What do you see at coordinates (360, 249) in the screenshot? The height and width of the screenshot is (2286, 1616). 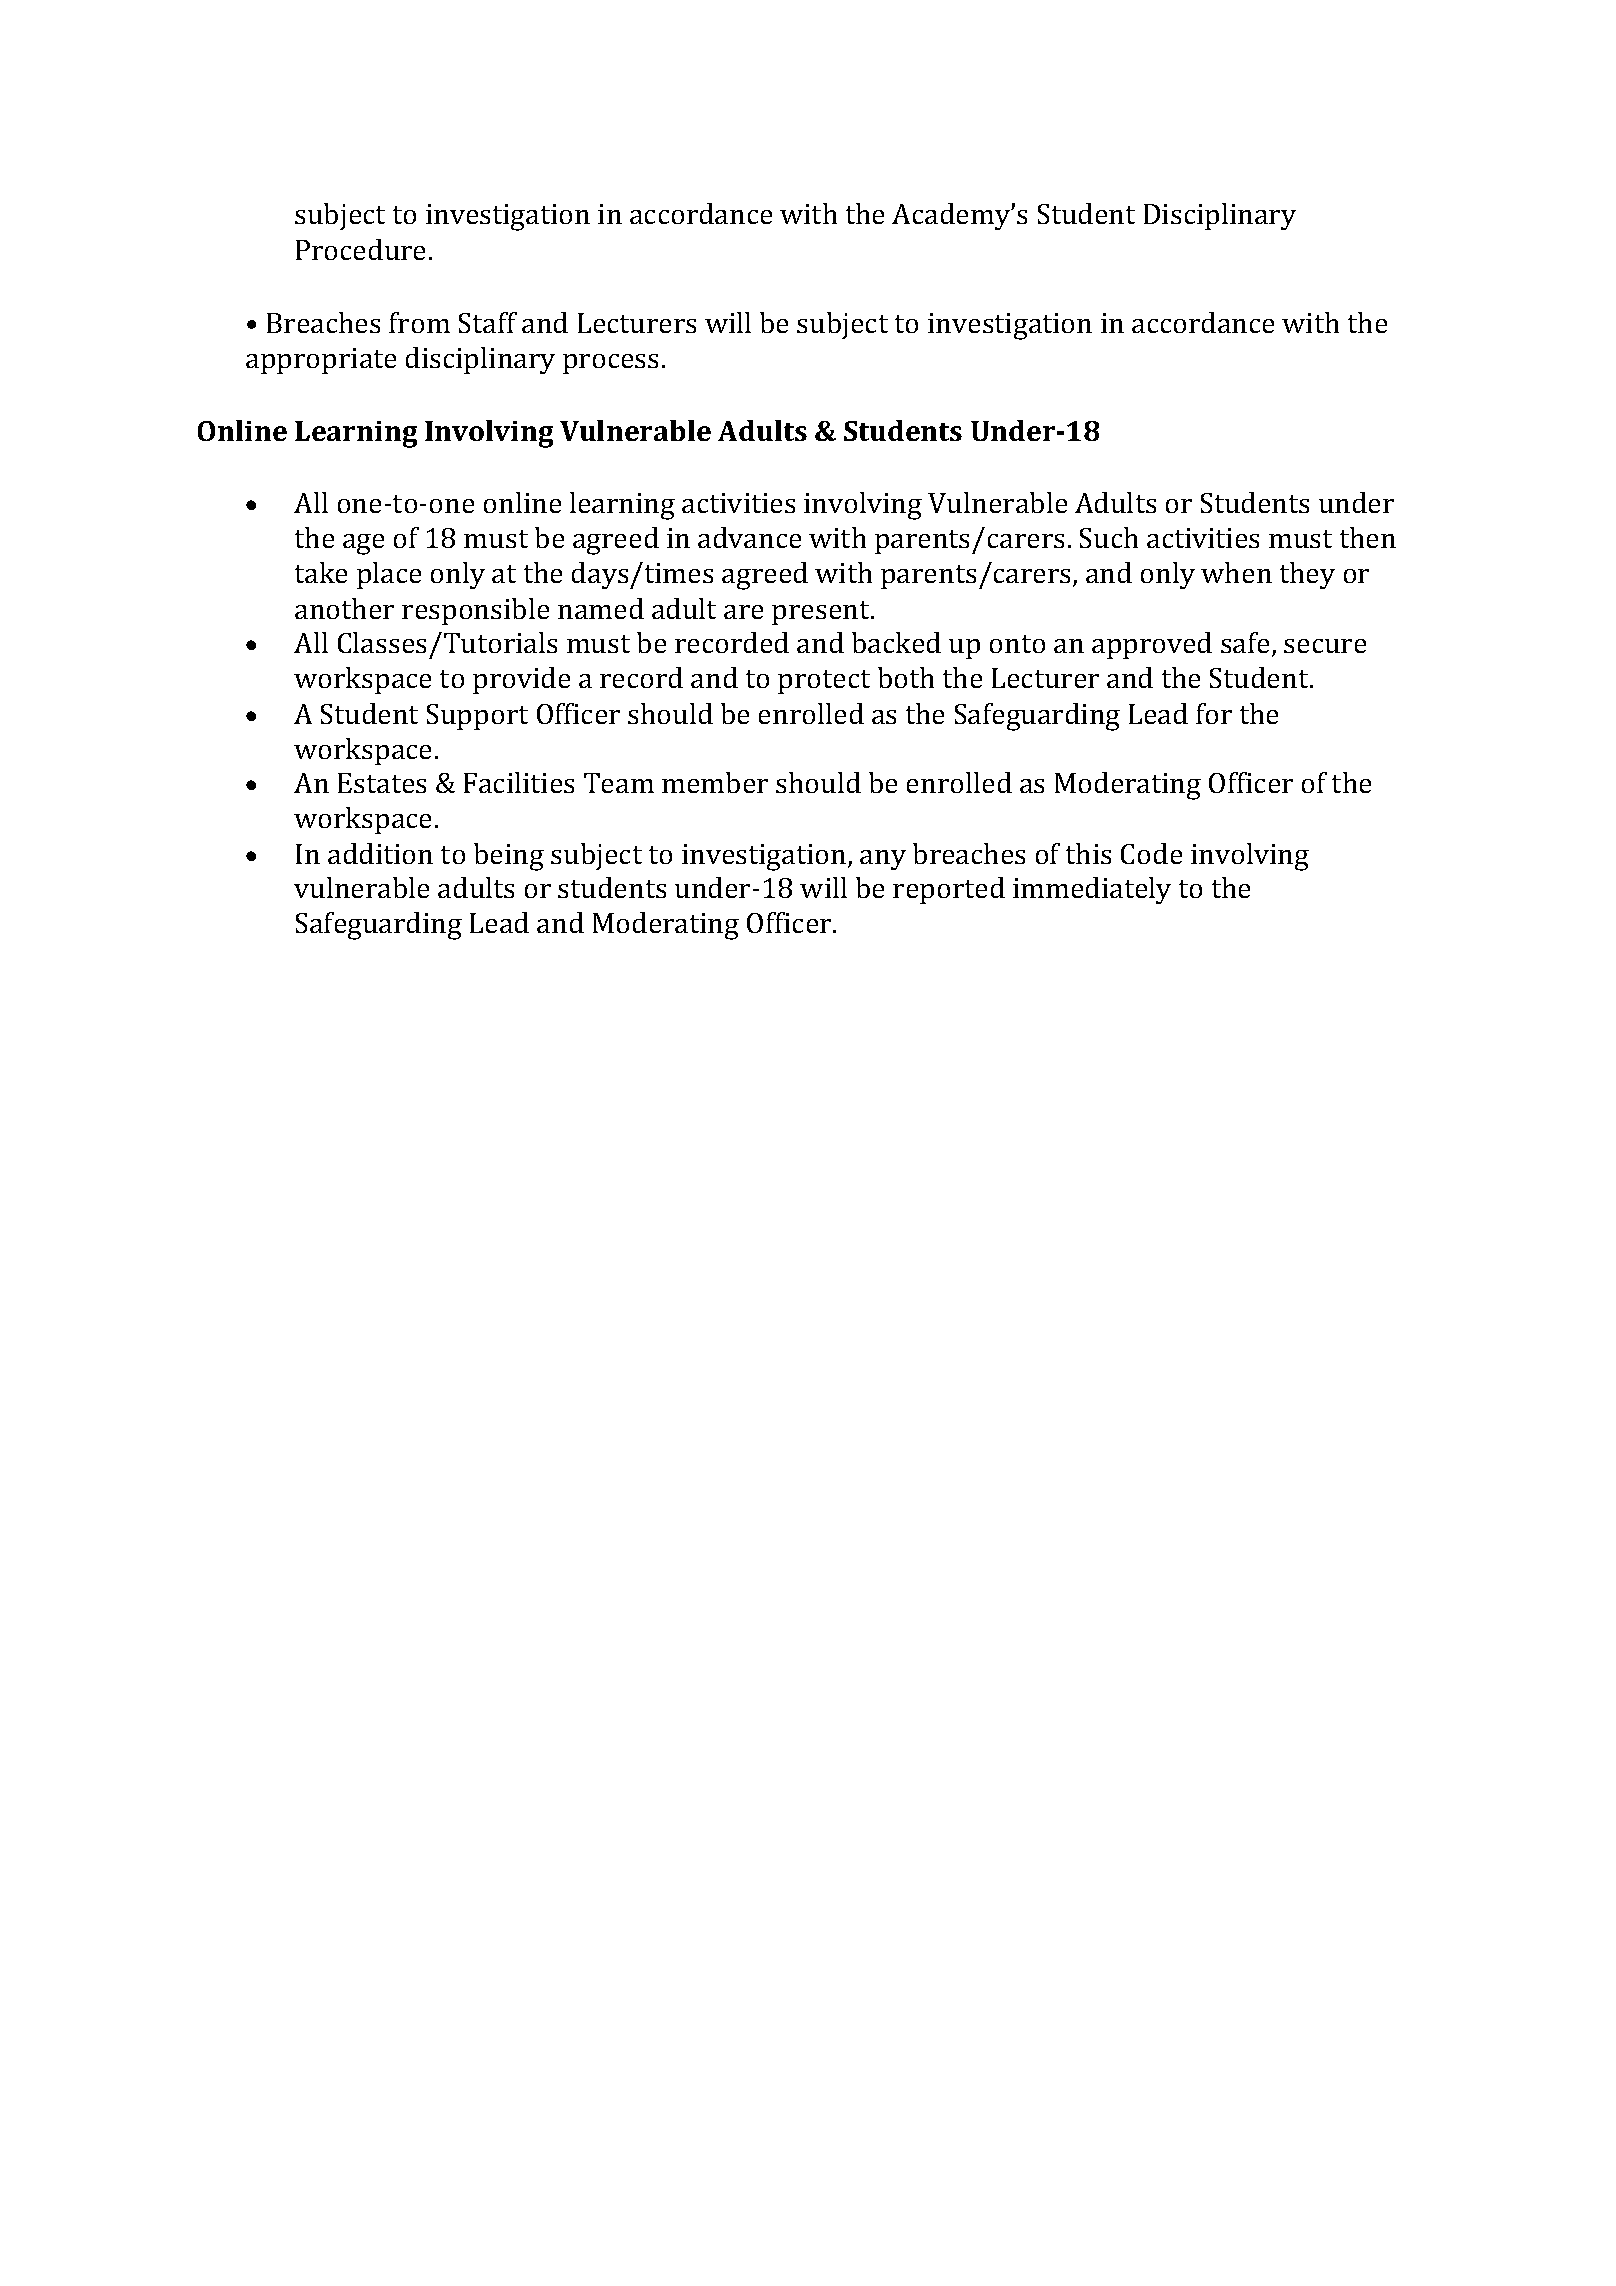 I see `Procedure` at bounding box center [360, 249].
